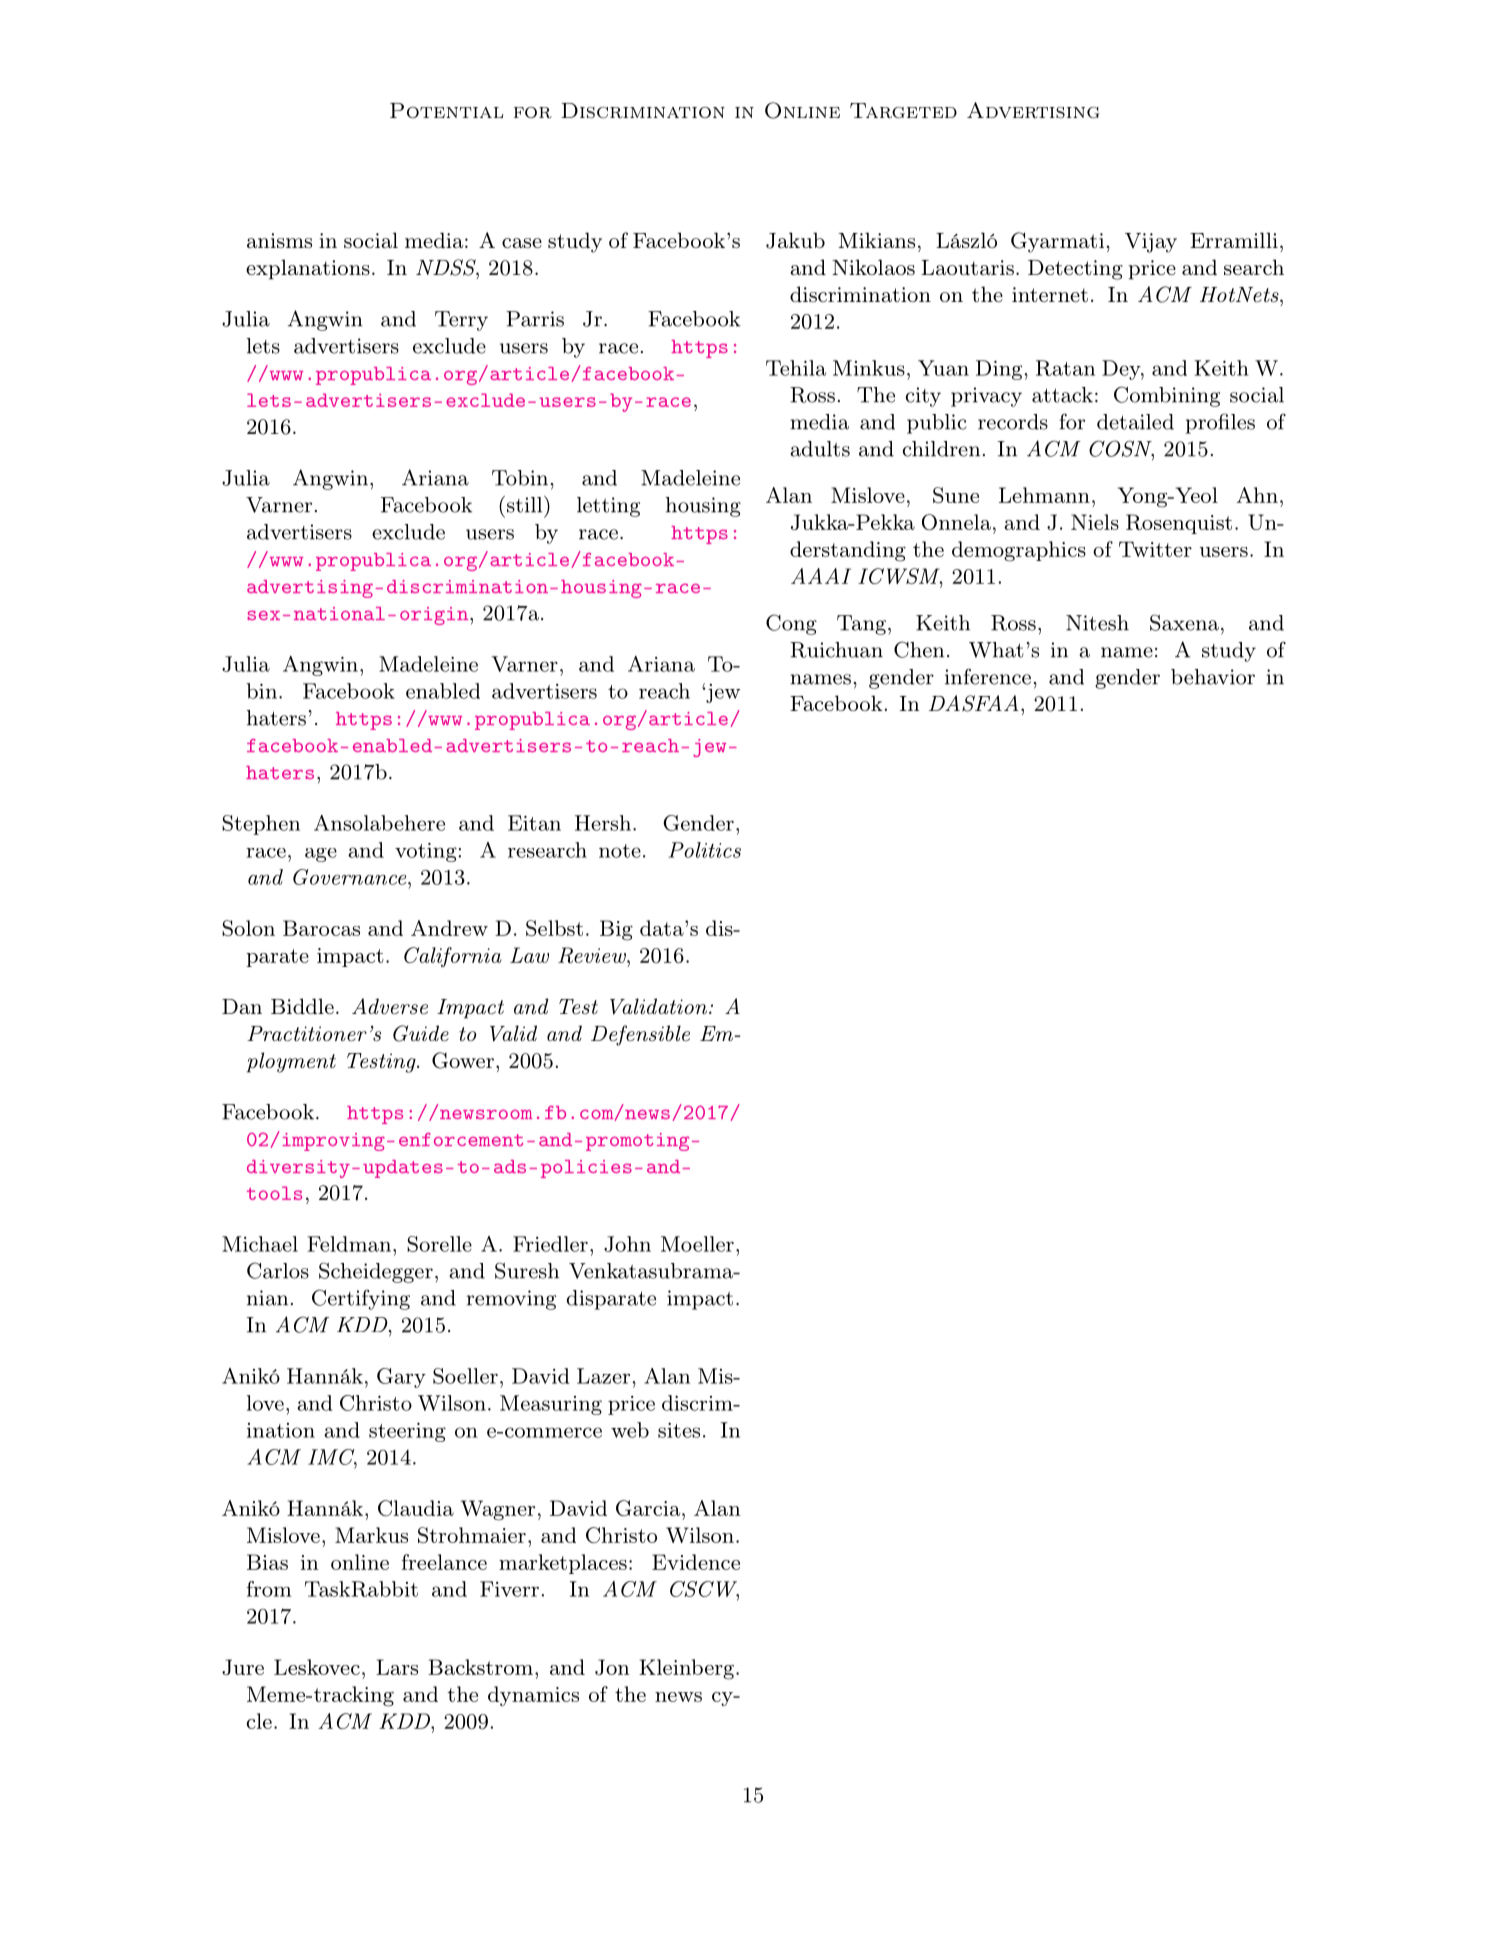 This image has height=1948, width=1506. Describe the element at coordinates (791, 624) in the image. I see `Cong` at that location.
